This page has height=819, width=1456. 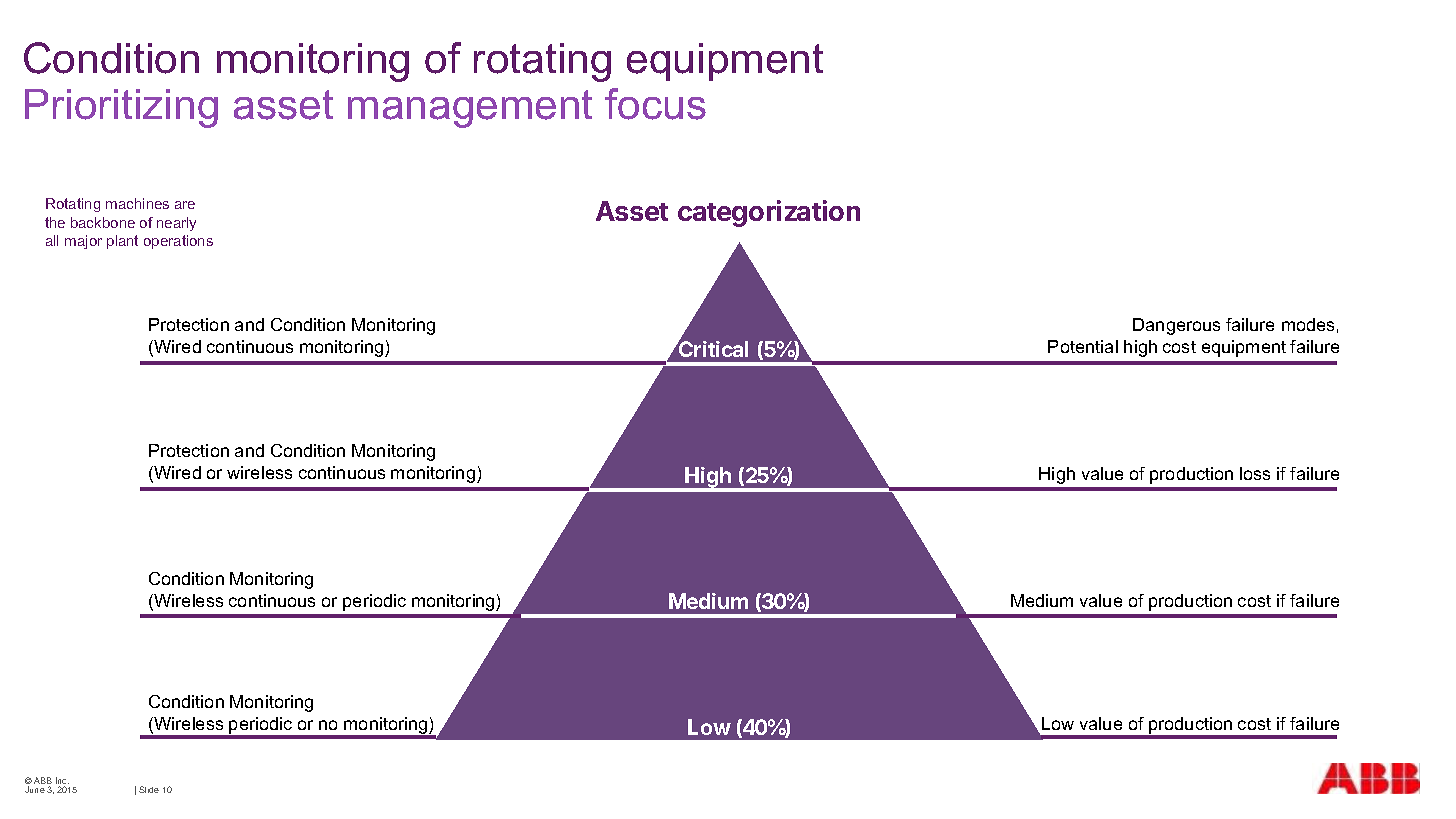 What do you see at coordinates (655, 104) in the page?
I see `focus` at bounding box center [655, 104].
